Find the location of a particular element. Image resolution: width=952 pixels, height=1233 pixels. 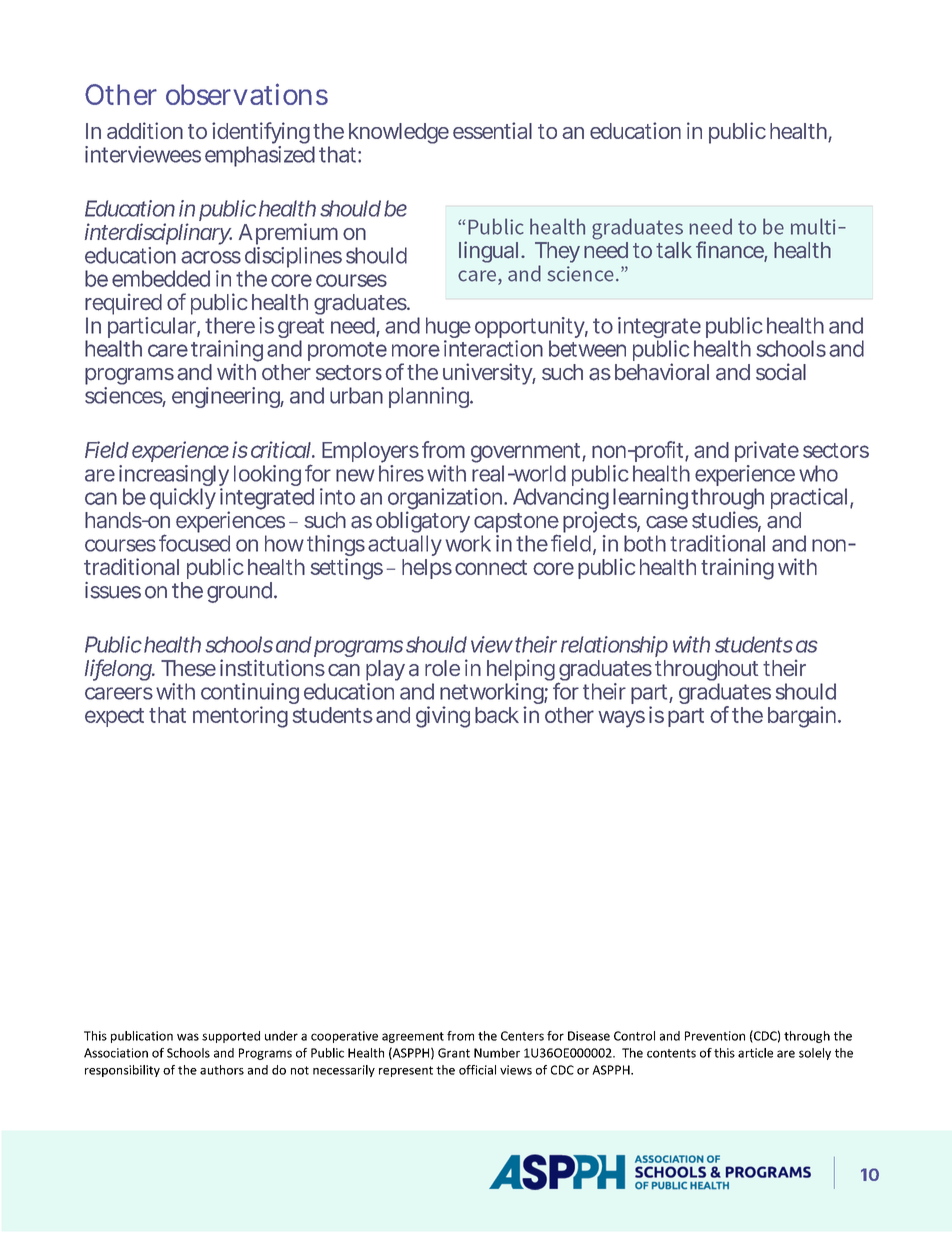

social is located at coordinates (781, 372).
